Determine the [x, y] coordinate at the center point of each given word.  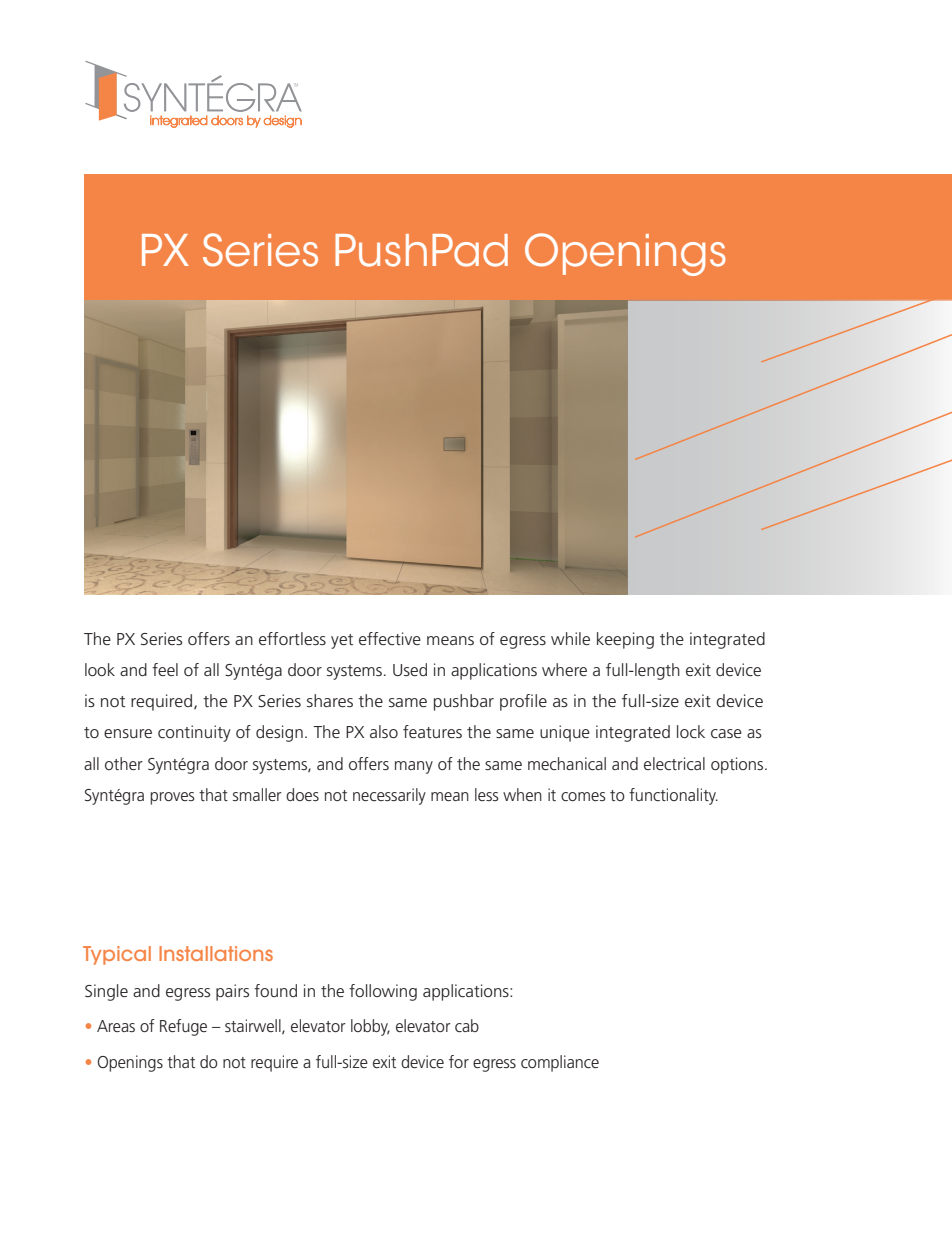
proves [172, 798]
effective [390, 638]
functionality [673, 796]
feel [165, 669]
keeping [625, 640]
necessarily [389, 796]
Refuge [183, 1027]
